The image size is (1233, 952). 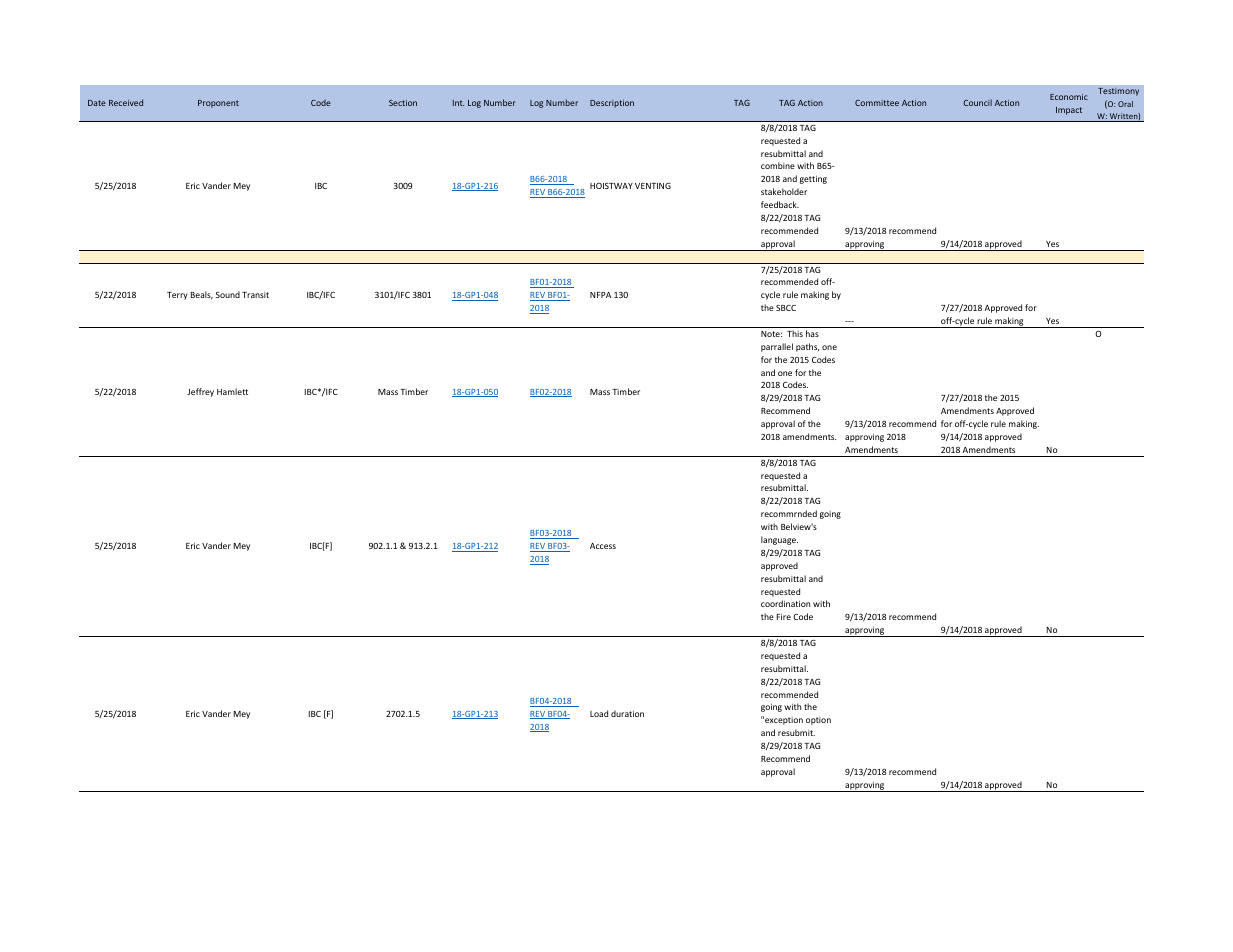 I want to click on Description, so click(x=612, y=104).
